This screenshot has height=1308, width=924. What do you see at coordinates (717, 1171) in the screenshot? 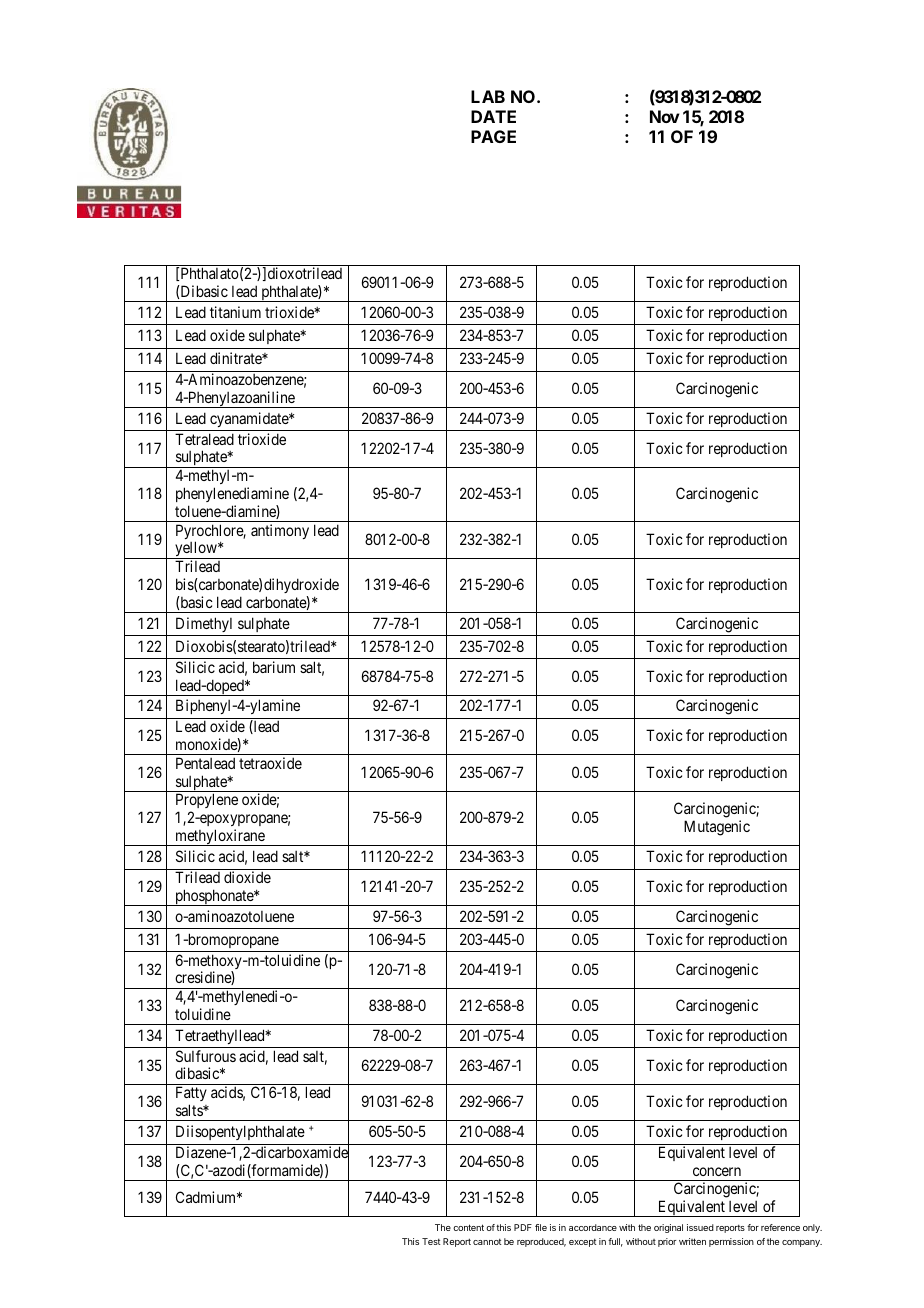
I see `concern` at bounding box center [717, 1171].
